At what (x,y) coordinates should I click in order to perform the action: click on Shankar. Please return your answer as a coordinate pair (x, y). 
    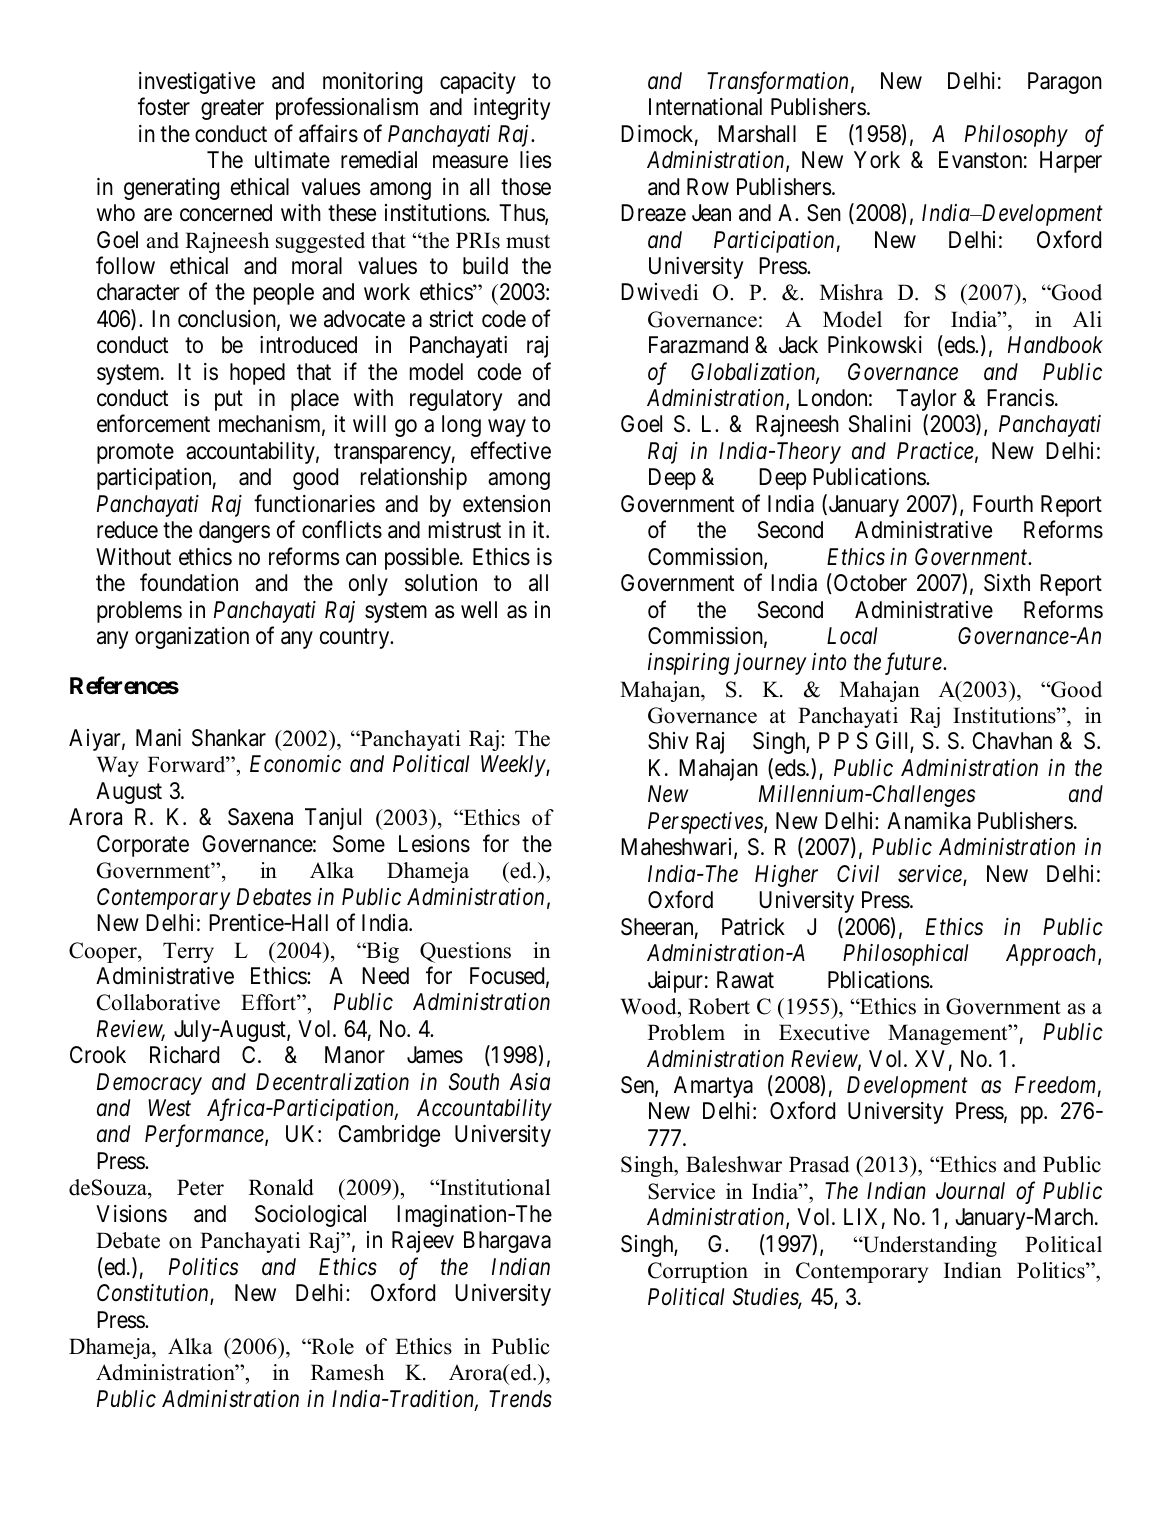
    Looking at the image, I should click on (229, 738).
